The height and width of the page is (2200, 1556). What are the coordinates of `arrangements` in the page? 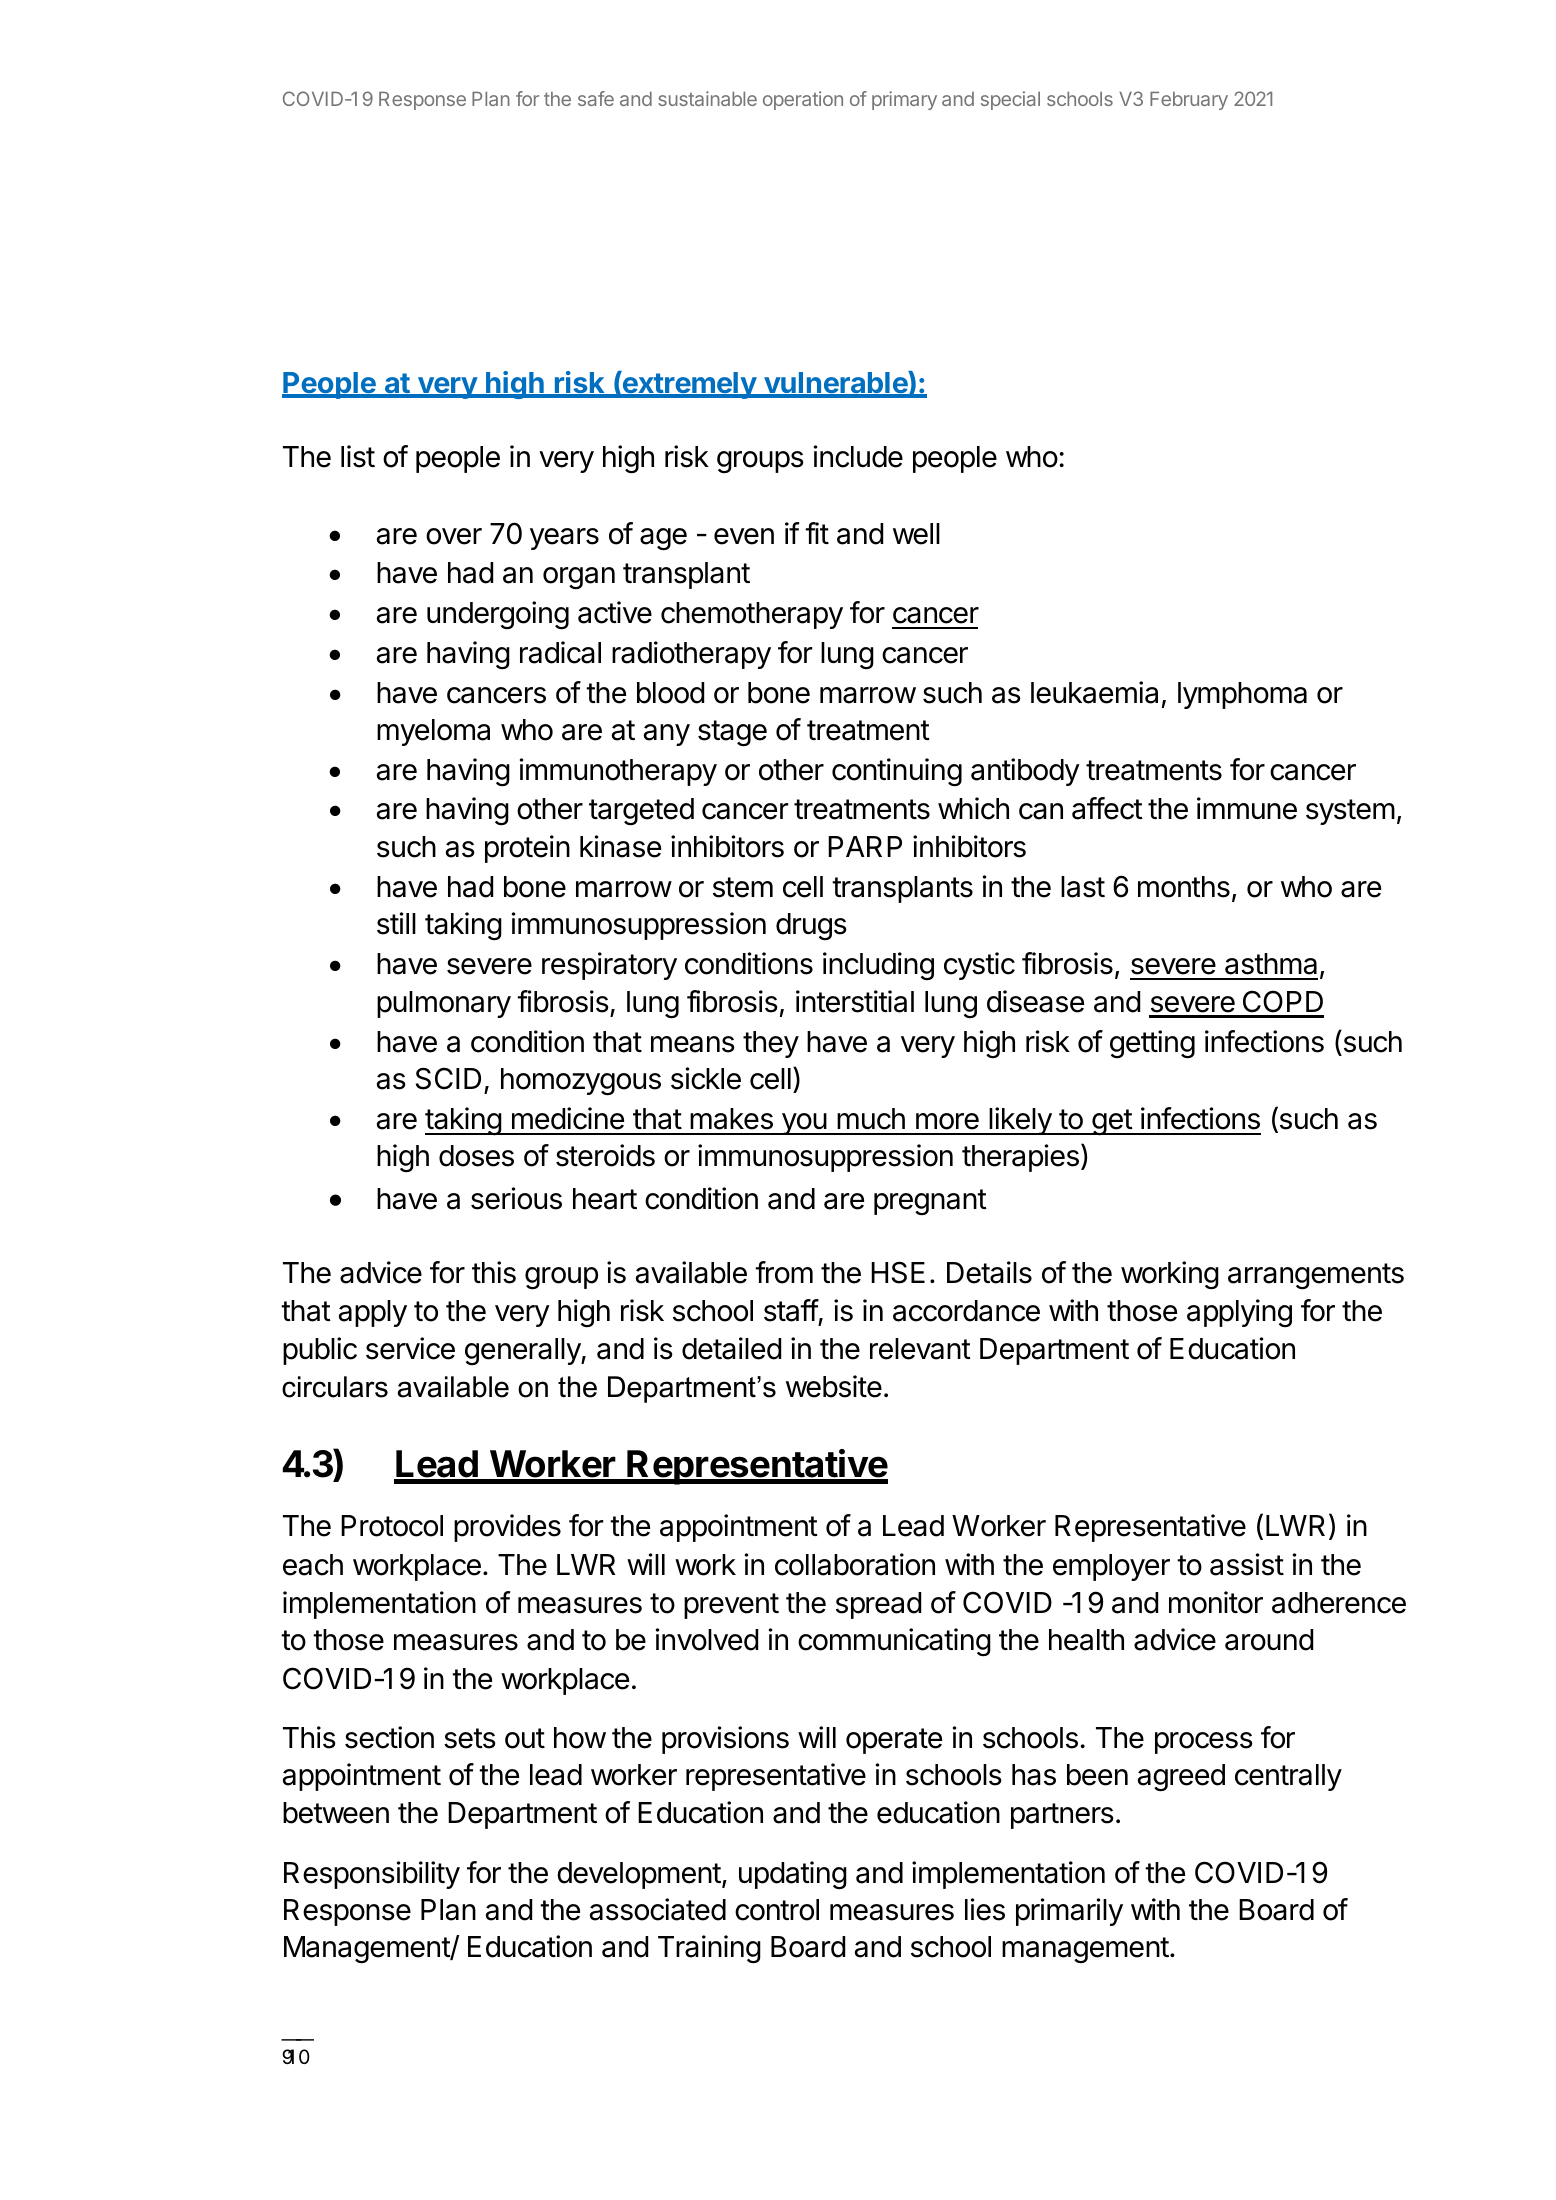 It's located at (1316, 1276).
